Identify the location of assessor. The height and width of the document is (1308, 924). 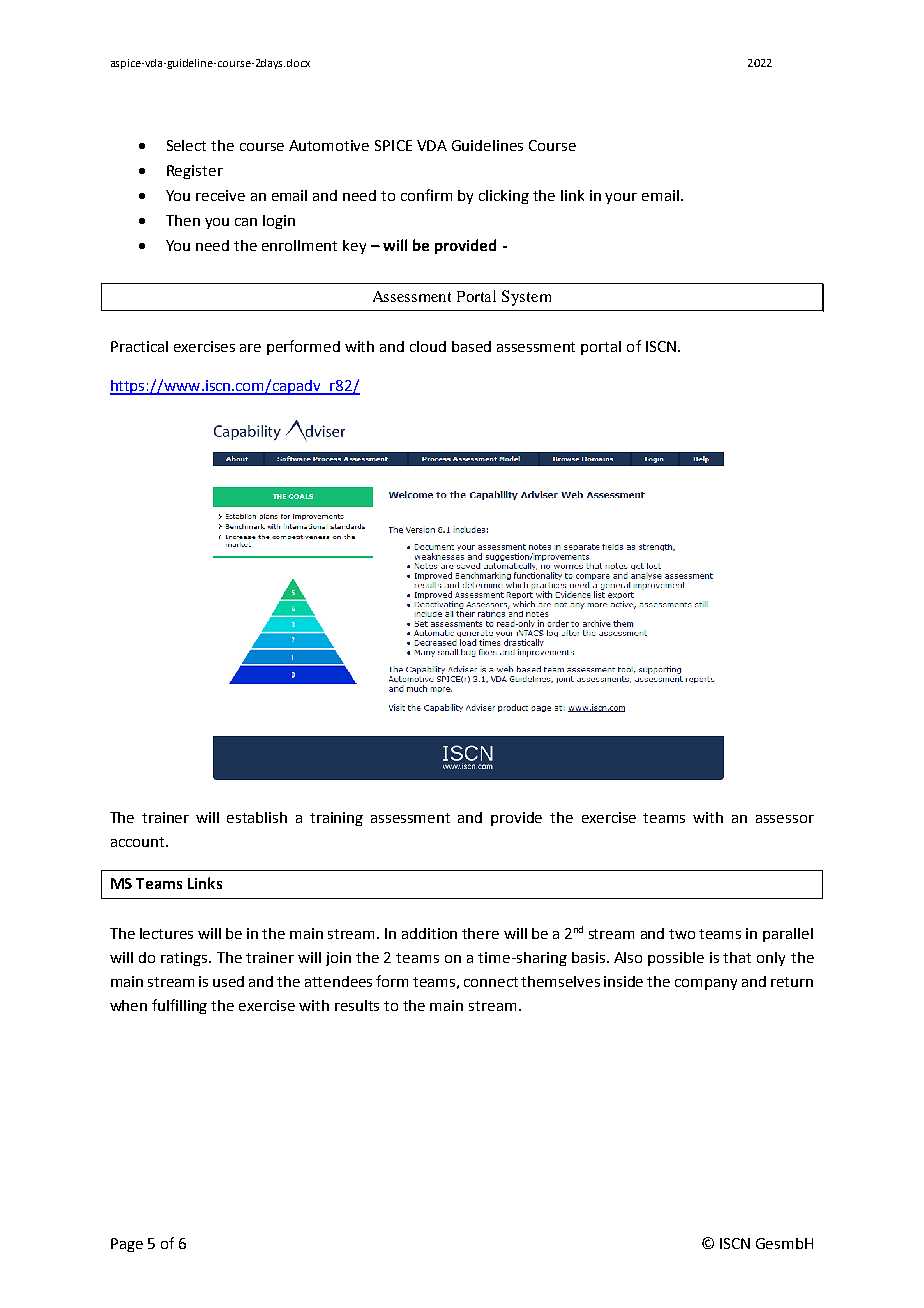
(785, 819).
